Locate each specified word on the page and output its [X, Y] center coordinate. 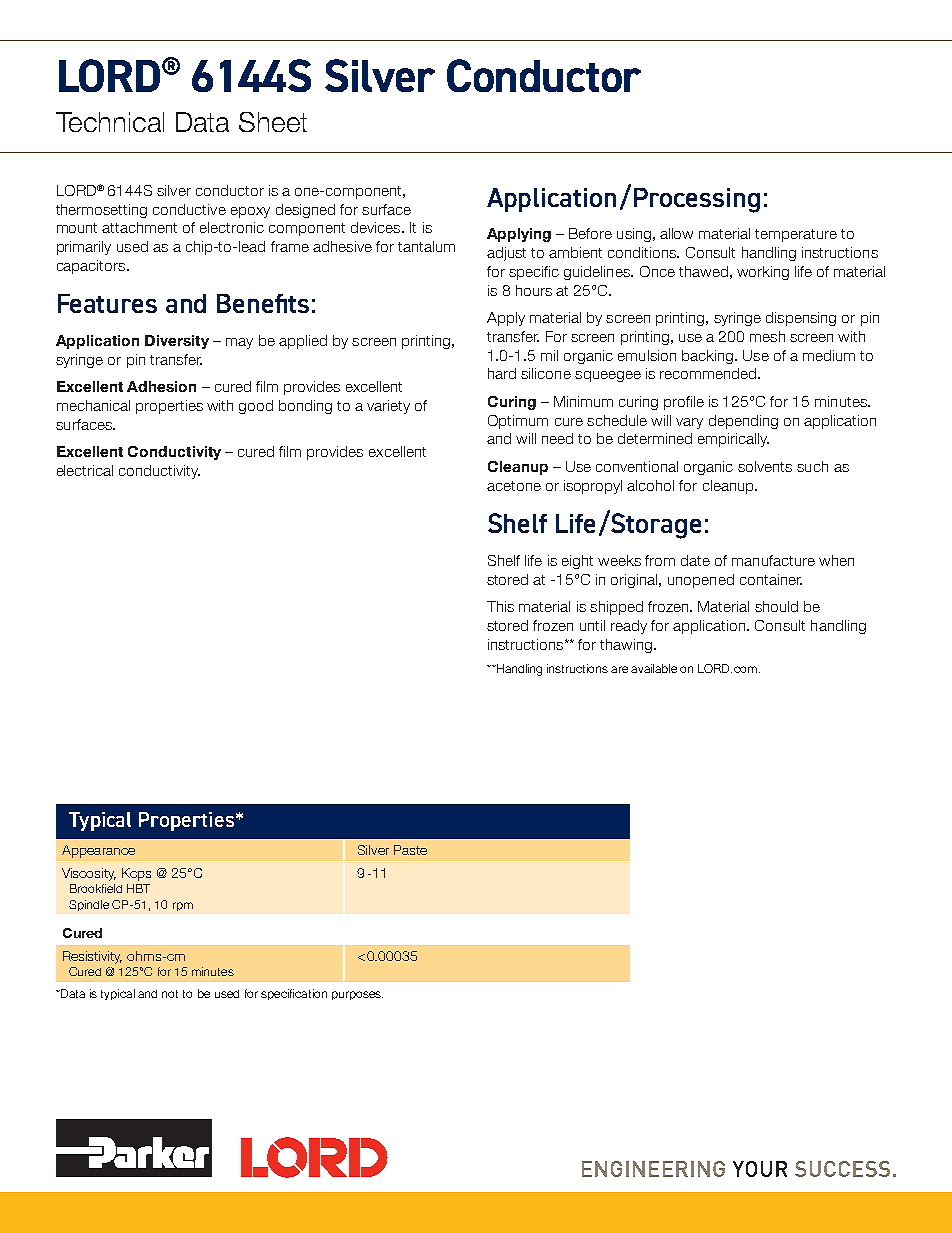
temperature [796, 235]
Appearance [98, 851]
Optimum [518, 422]
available [654, 668]
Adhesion [161, 386]
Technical [110, 122]
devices [377, 227]
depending [743, 422]
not [170, 994]
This [500, 606]
